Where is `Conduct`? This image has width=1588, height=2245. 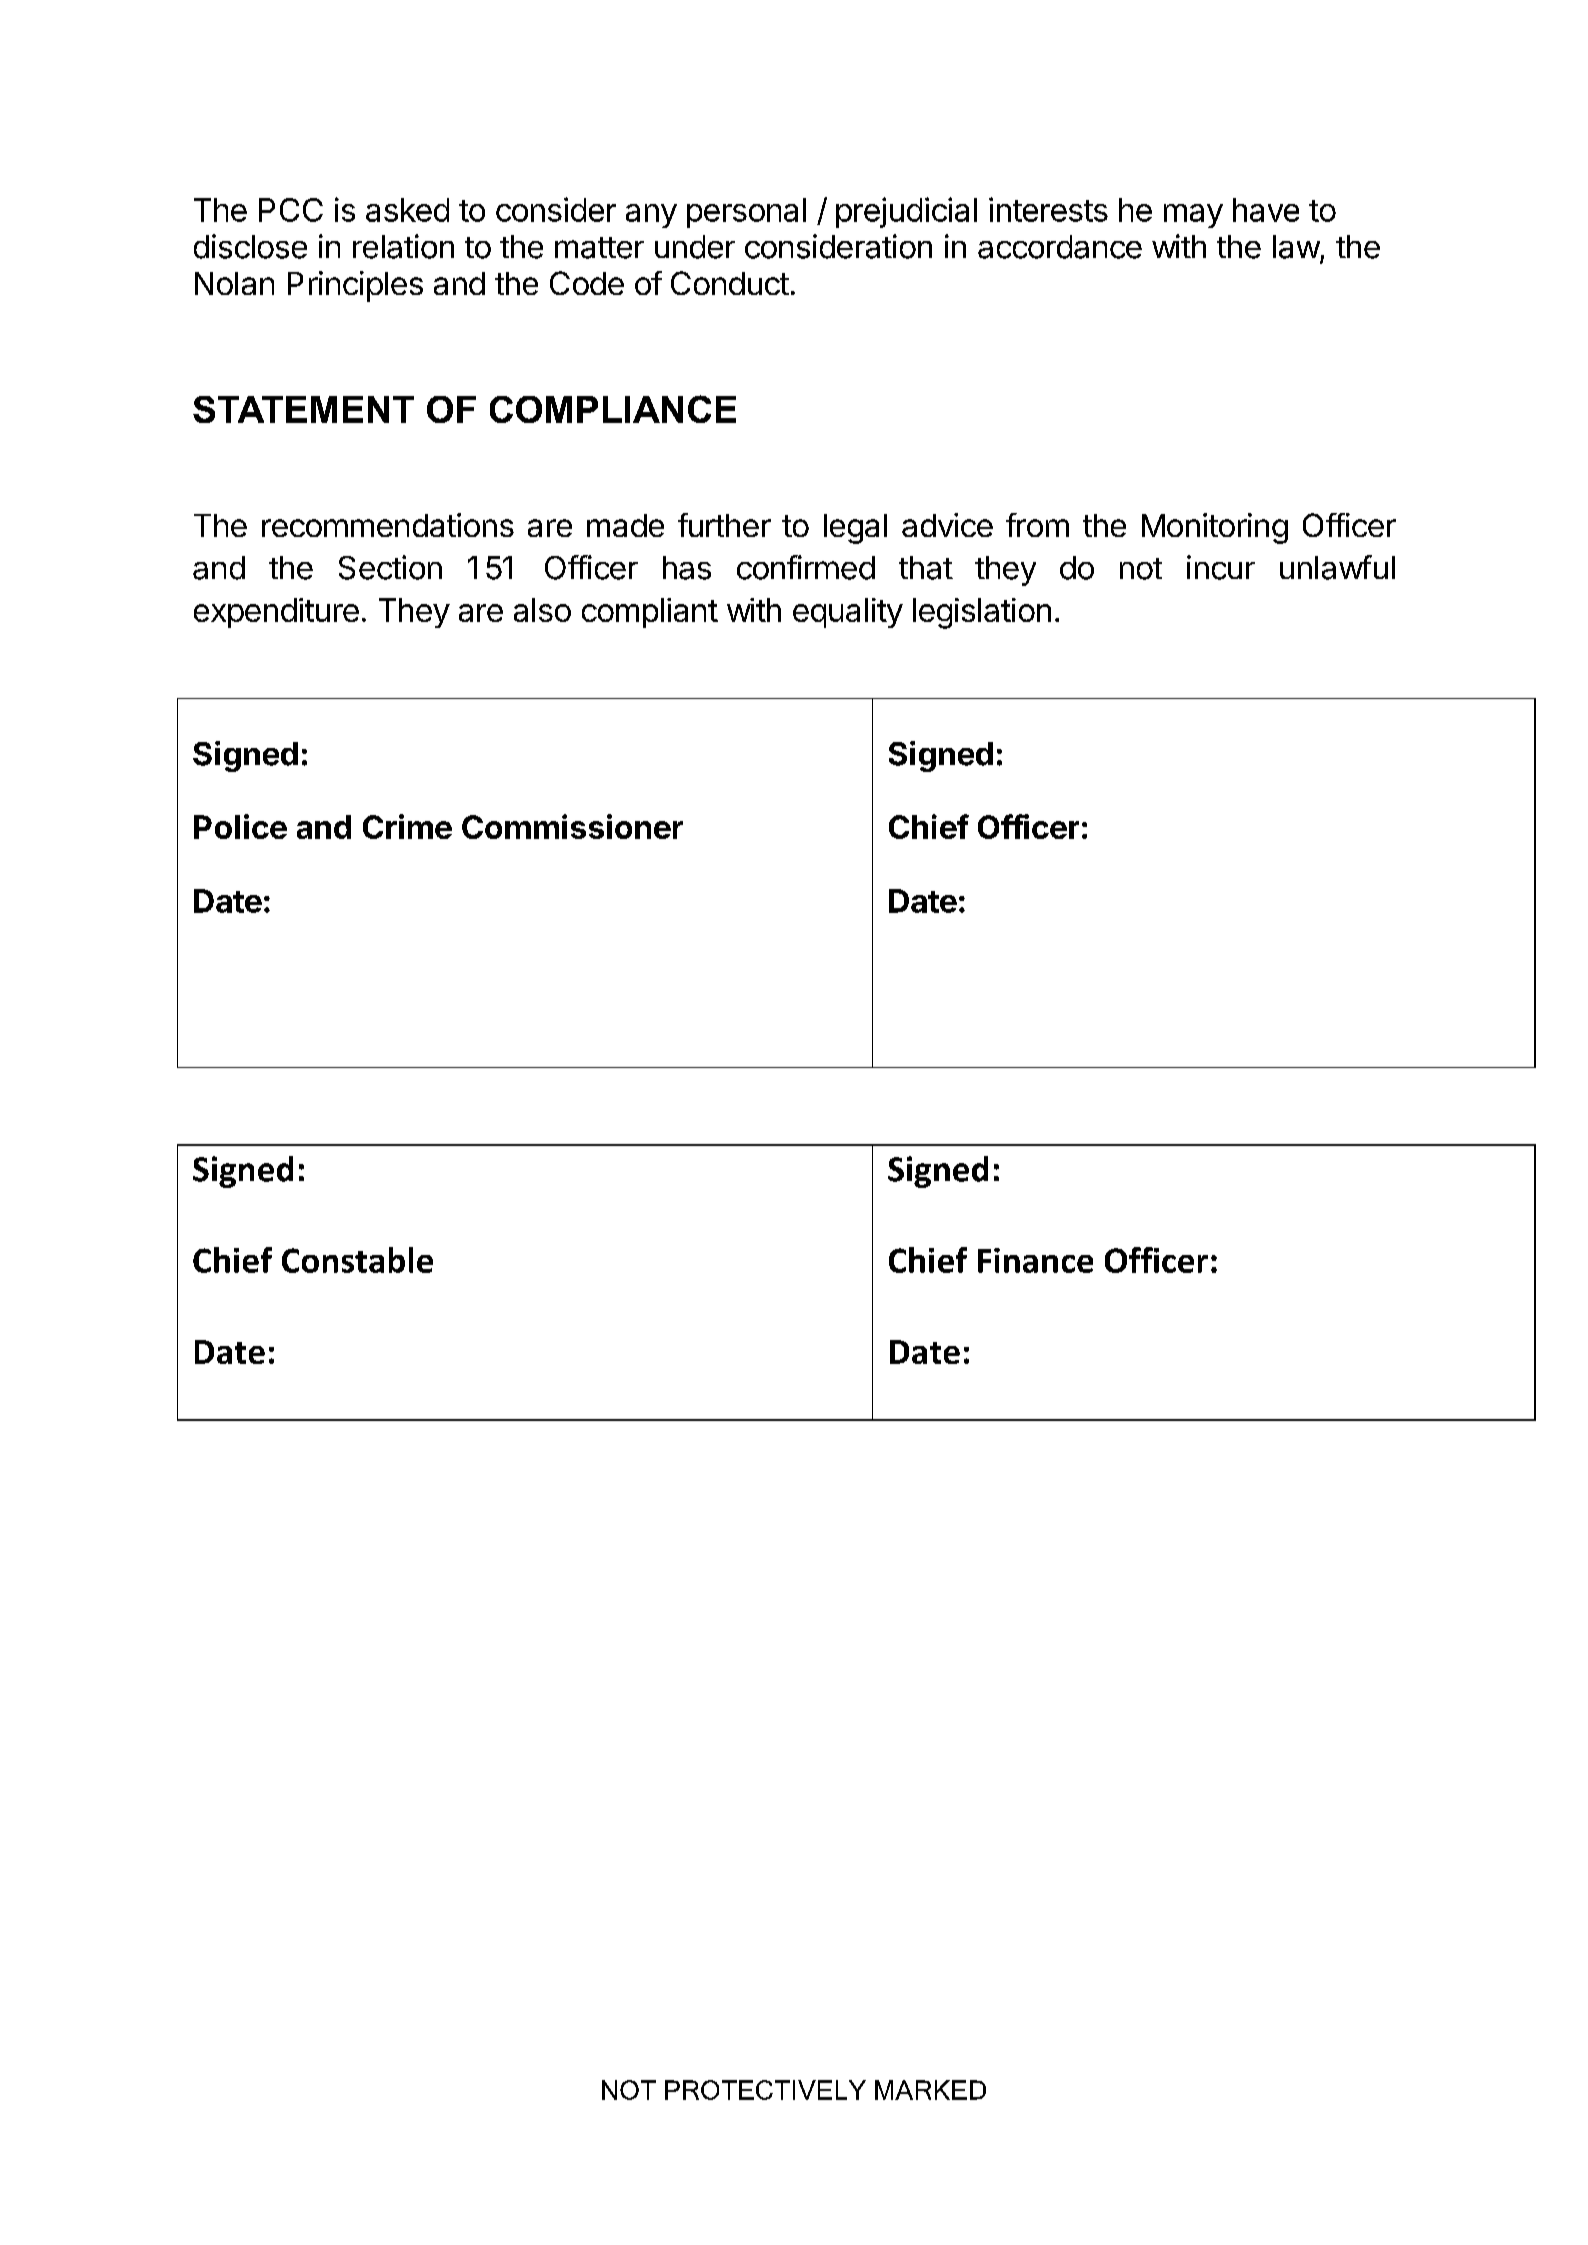
Conduct is located at coordinates (730, 283).
